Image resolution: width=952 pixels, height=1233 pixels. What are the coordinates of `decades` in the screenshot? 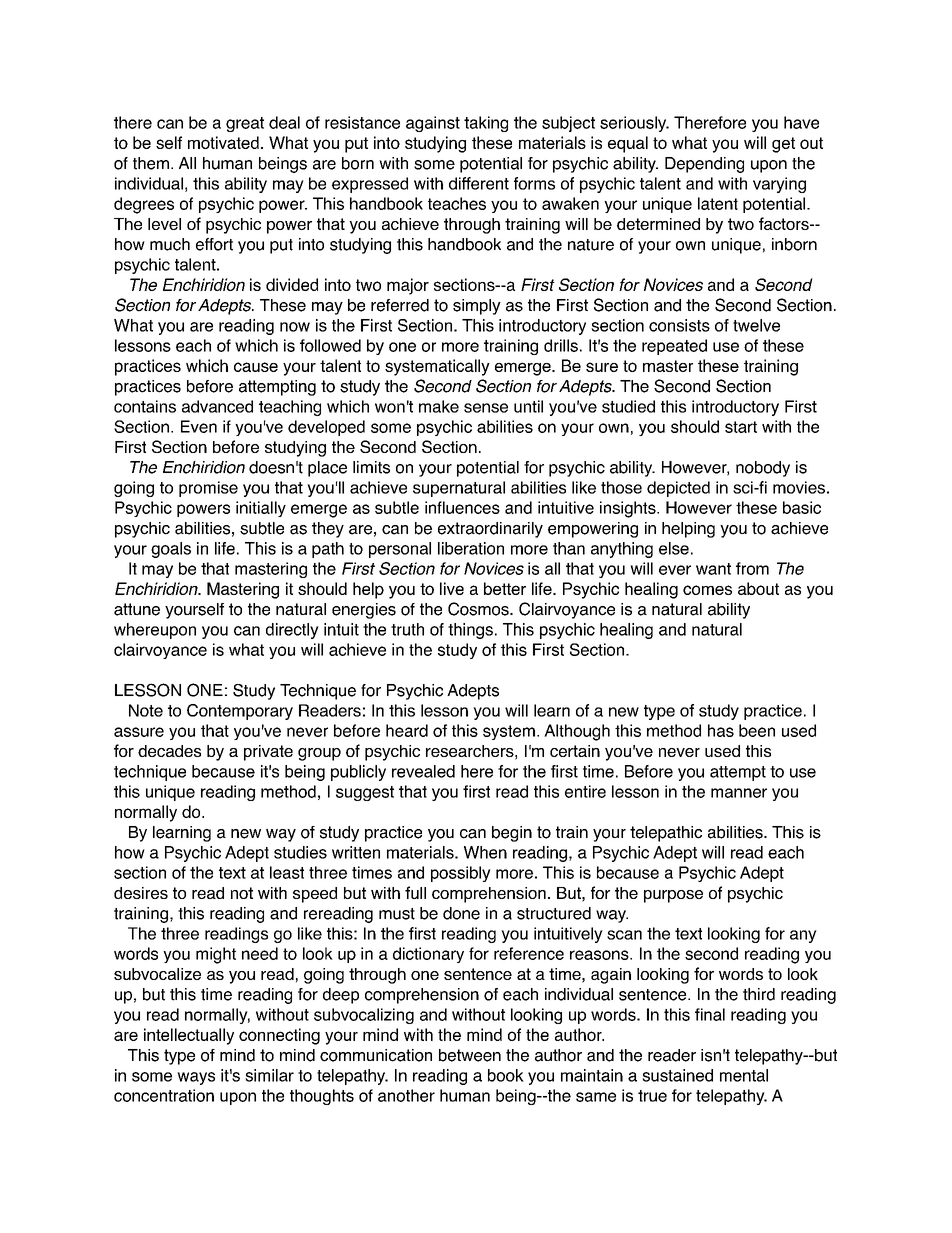 It's located at (169, 751).
